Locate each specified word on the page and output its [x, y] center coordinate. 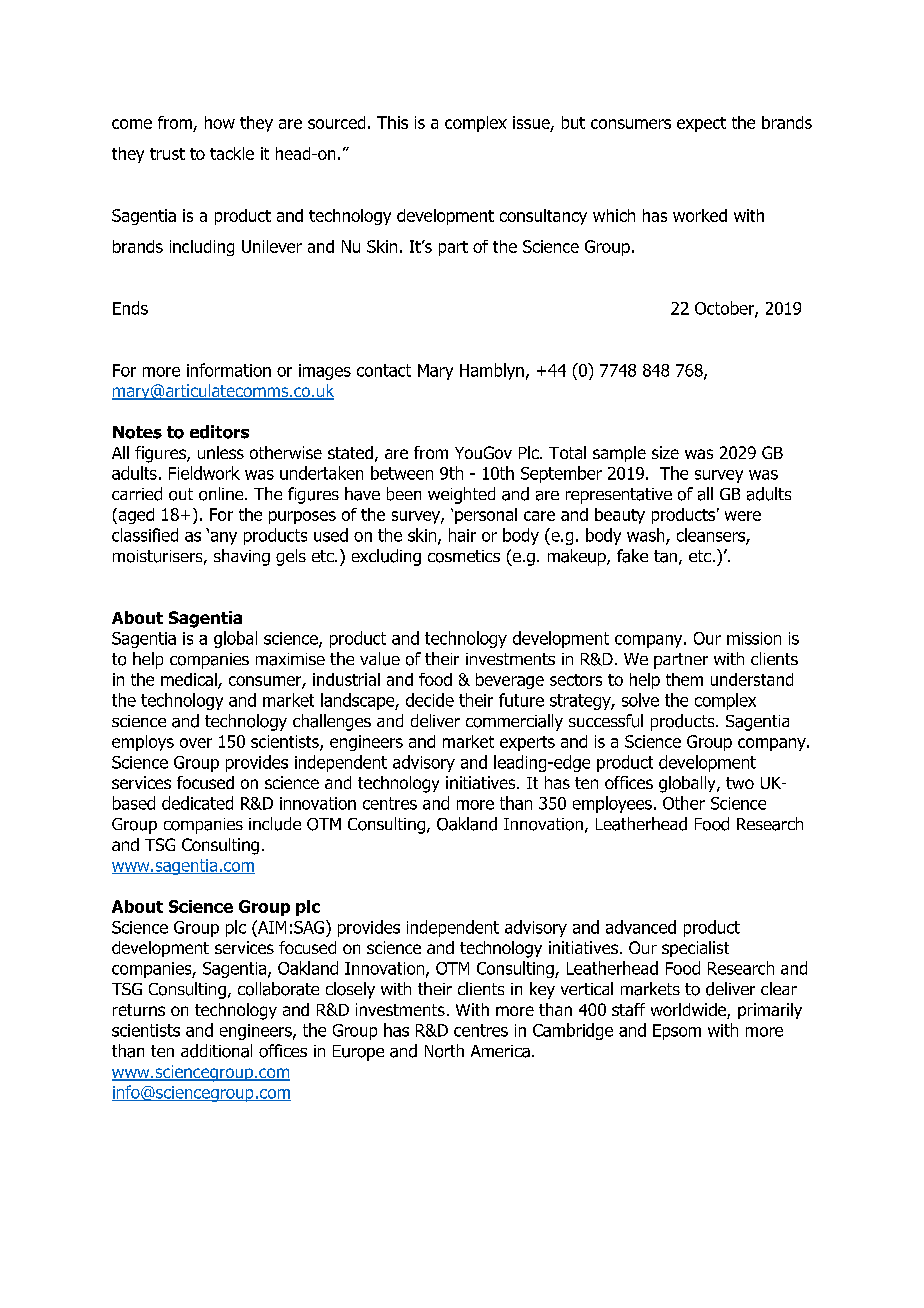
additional [216, 1051]
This [392, 122]
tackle [232, 153]
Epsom [677, 1032]
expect [701, 124]
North [444, 1051]
